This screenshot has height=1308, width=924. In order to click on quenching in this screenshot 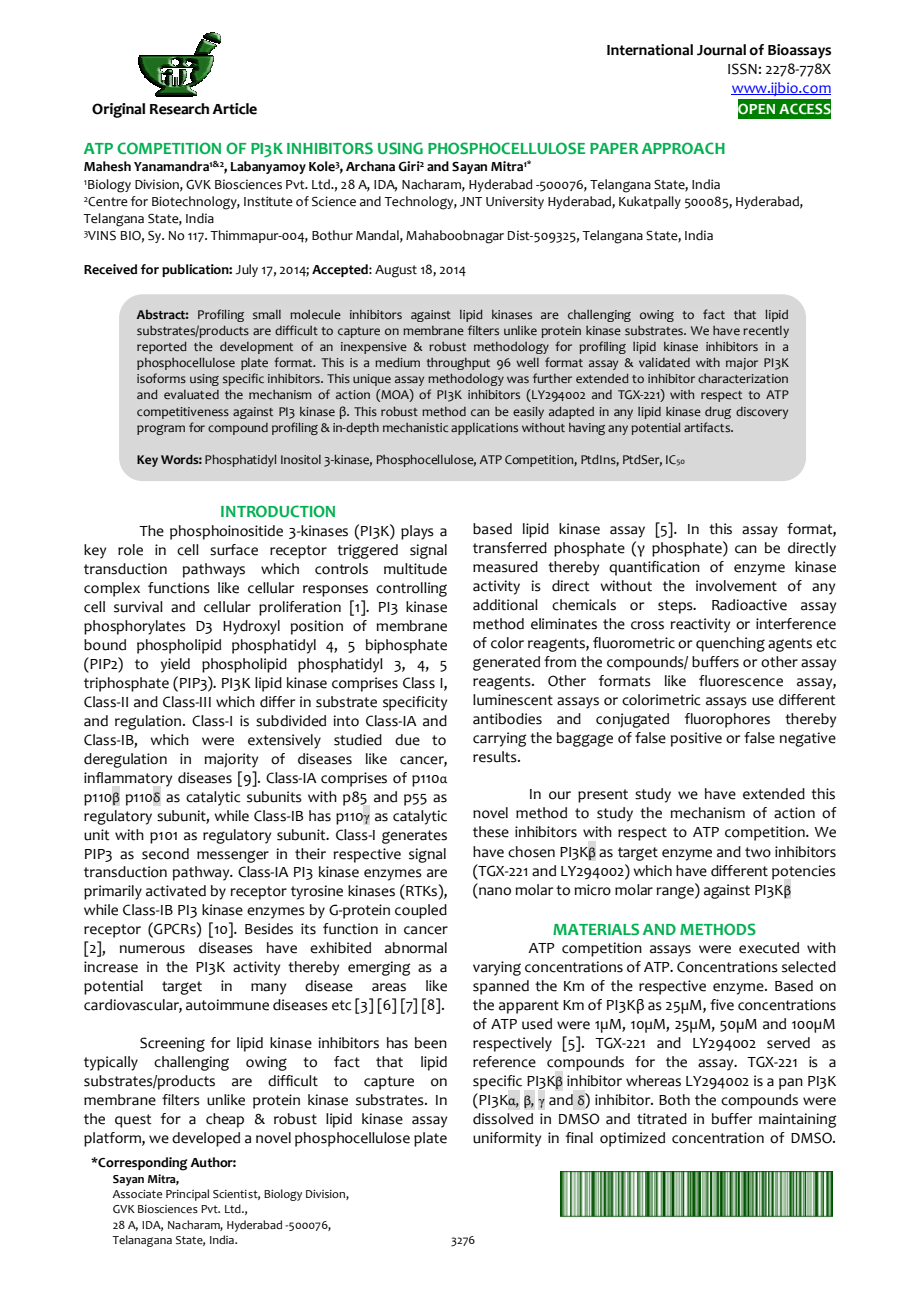, I will do `click(730, 644)`.
